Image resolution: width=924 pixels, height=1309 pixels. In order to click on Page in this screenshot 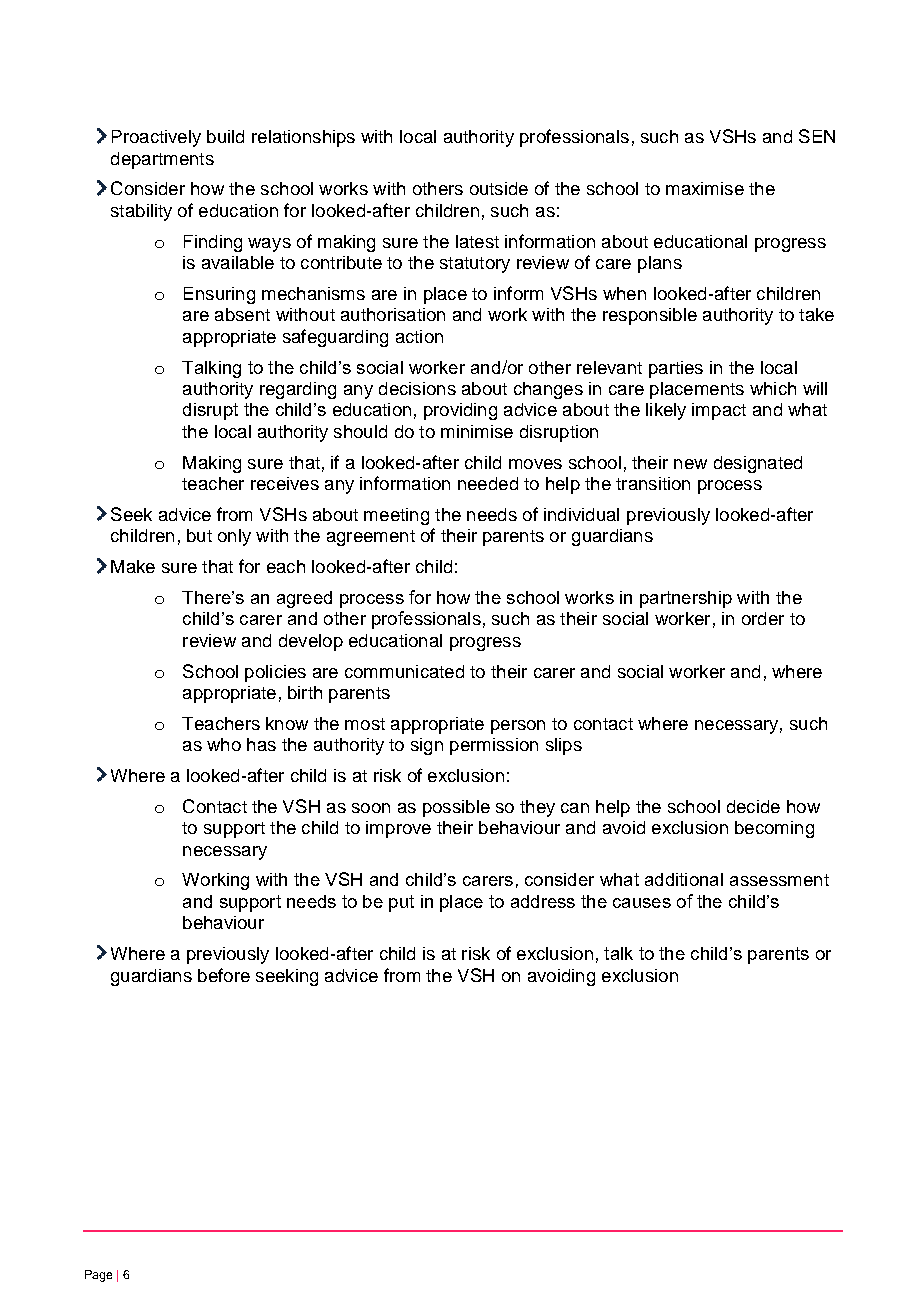, I will do `click(98, 1276)`.
